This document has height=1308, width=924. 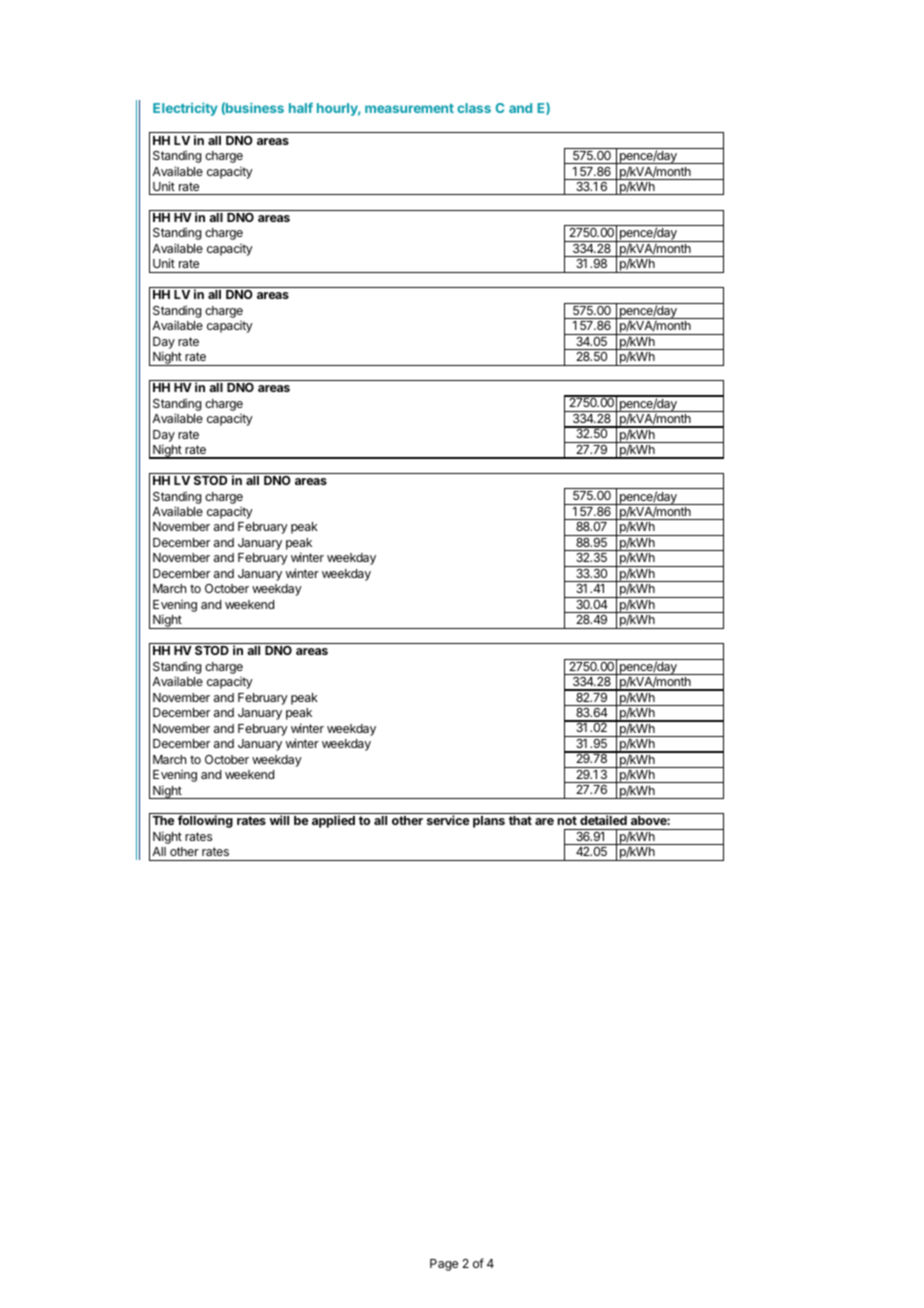 I want to click on will, so click(x=279, y=820).
